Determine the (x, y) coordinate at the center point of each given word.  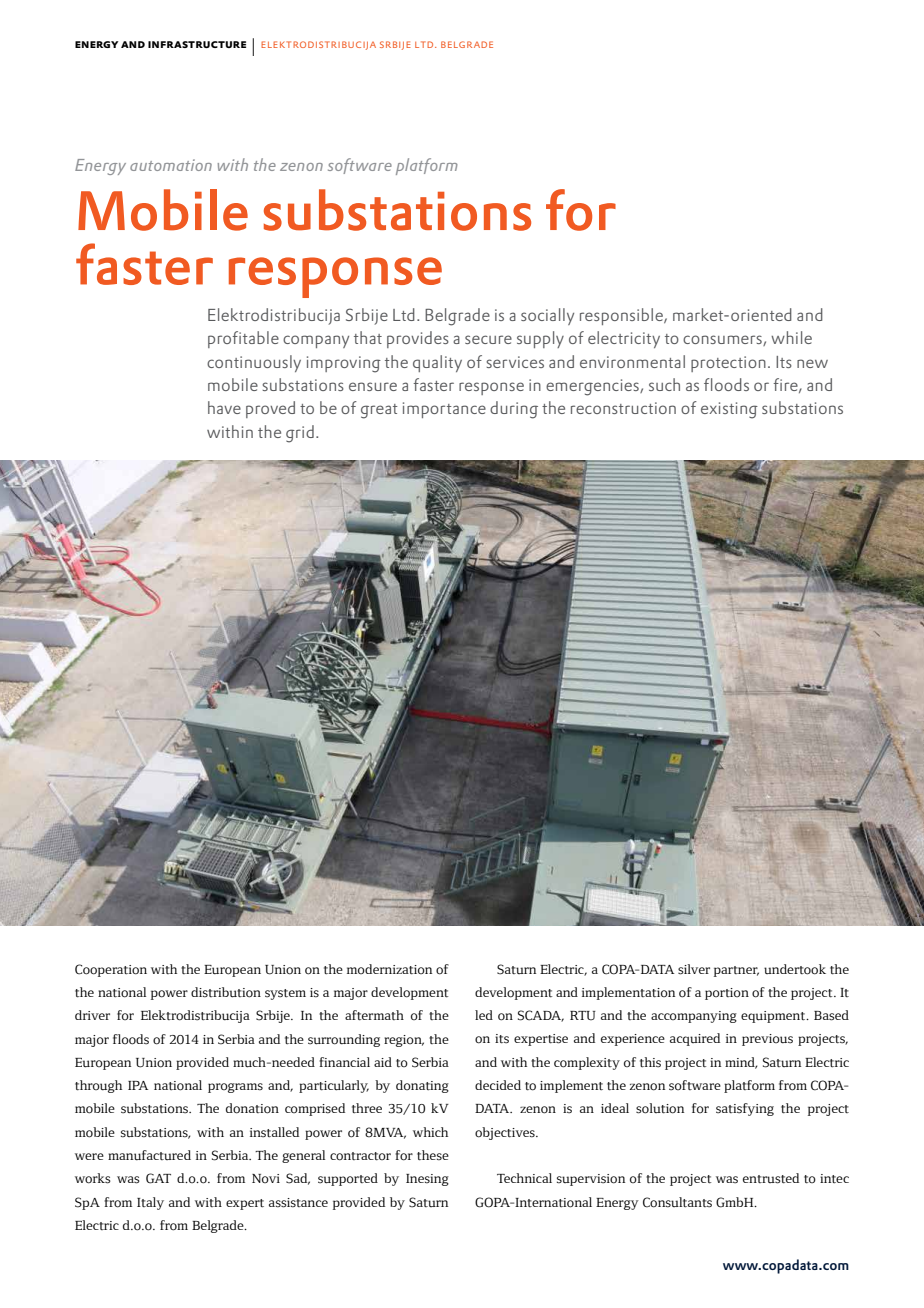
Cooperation (111, 970)
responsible (622, 316)
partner (736, 971)
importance (444, 410)
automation (171, 165)
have (224, 407)
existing (729, 410)
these (433, 1155)
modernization (389, 969)
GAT (158, 1178)
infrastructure (197, 44)
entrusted (771, 1178)
